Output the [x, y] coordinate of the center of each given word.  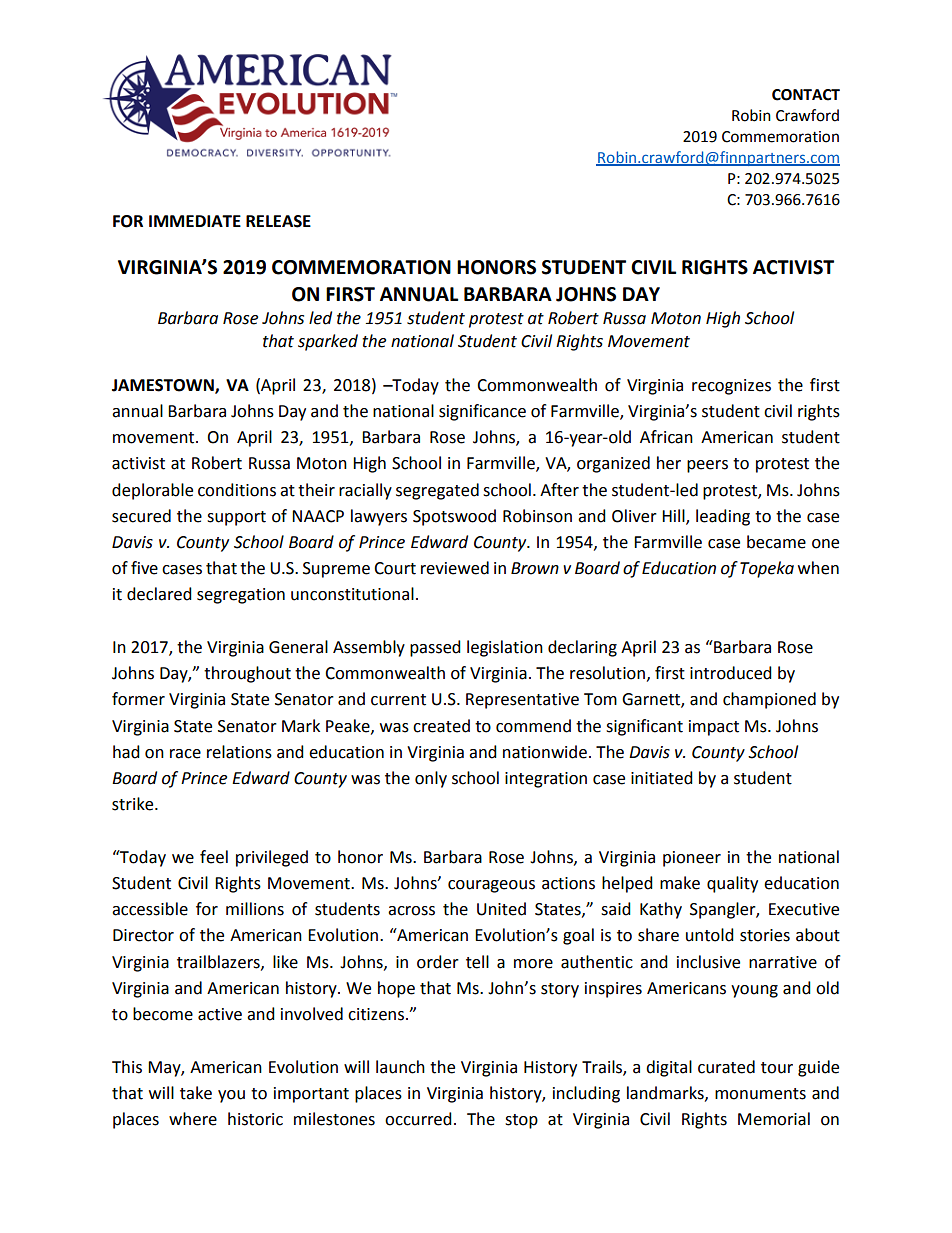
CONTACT [806, 95]
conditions [237, 490]
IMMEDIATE [195, 221]
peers [707, 466]
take [196, 1093]
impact [714, 728]
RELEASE [278, 221]
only [431, 779]
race [185, 754]
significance [482, 412]
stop [521, 1121]
